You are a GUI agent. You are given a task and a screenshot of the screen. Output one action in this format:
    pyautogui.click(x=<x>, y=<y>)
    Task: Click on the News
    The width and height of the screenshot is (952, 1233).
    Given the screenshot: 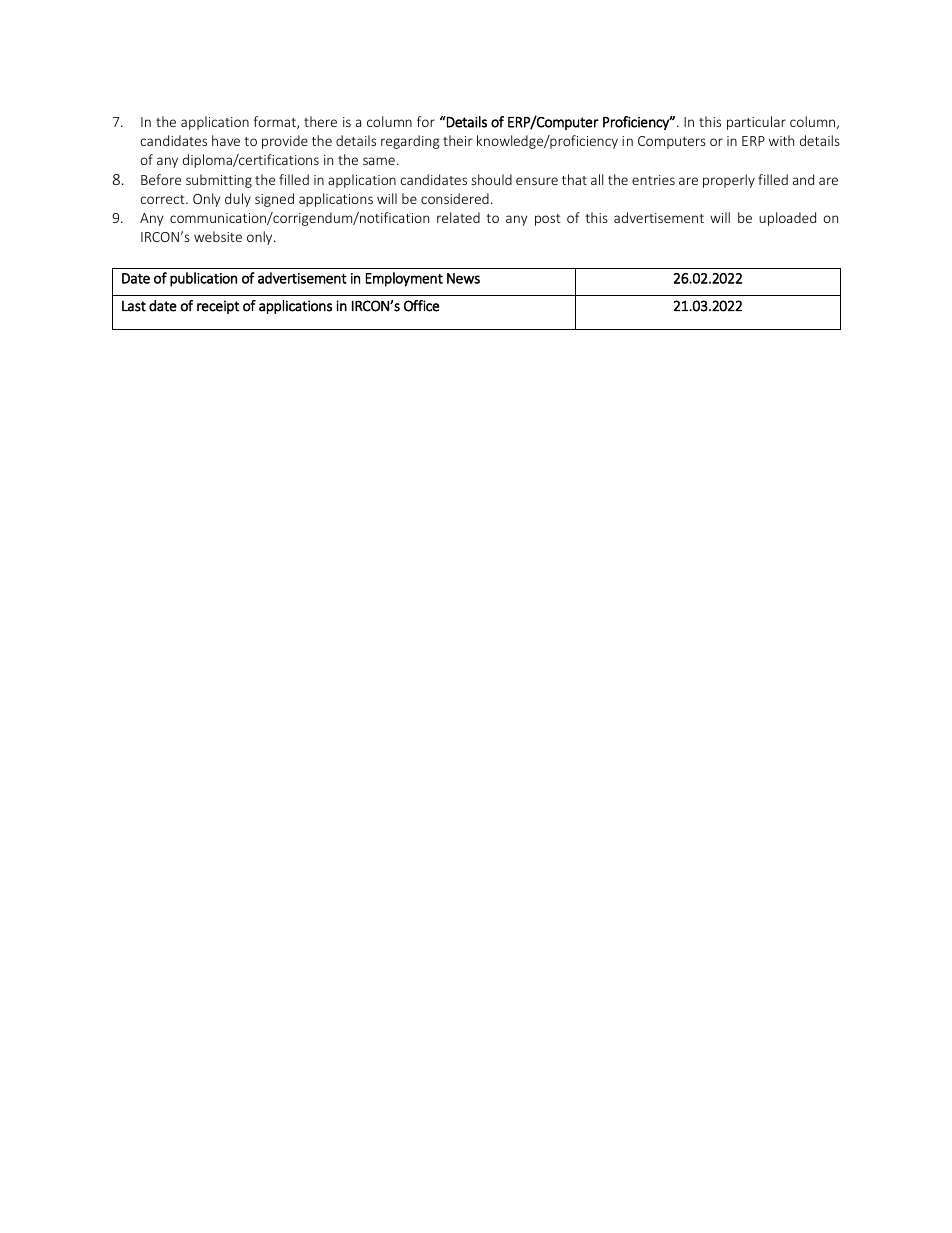 What is the action you would take?
    pyautogui.click(x=463, y=278)
